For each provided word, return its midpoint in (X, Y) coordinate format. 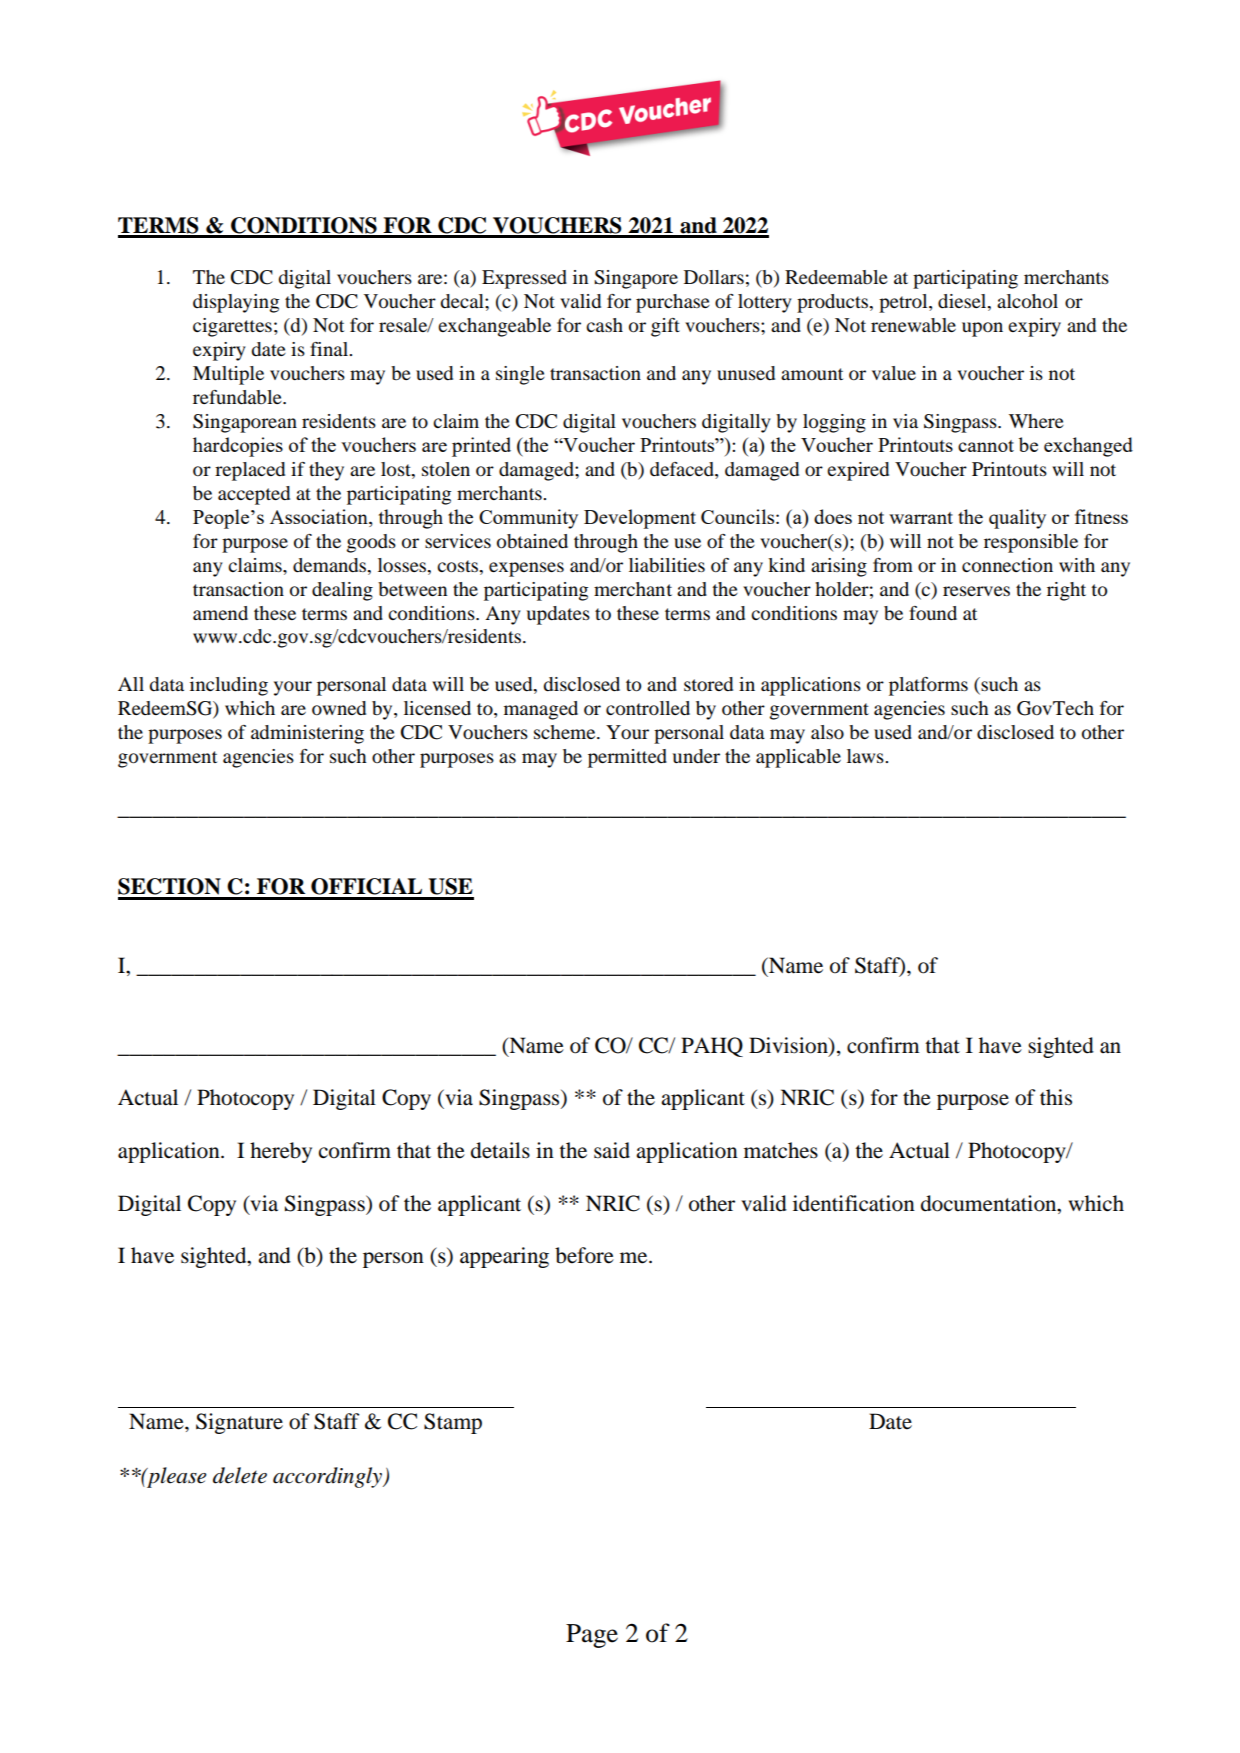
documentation (990, 1203)
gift (665, 327)
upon (982, 329)
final (330, 349)
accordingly (329, 1477)
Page (592, 1636)
